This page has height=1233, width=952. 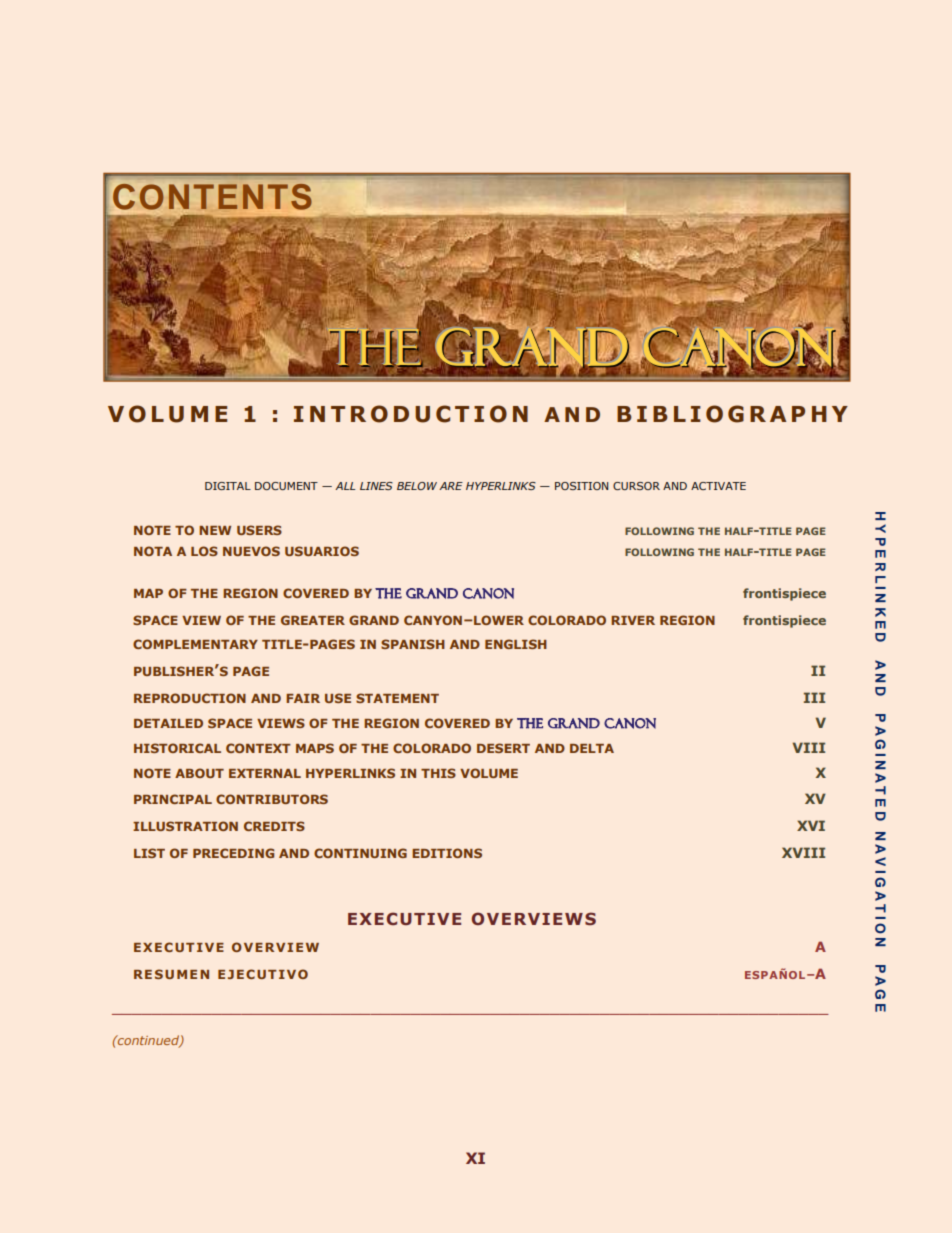 I want to click on RIVER, so click(x=633, y=620).
